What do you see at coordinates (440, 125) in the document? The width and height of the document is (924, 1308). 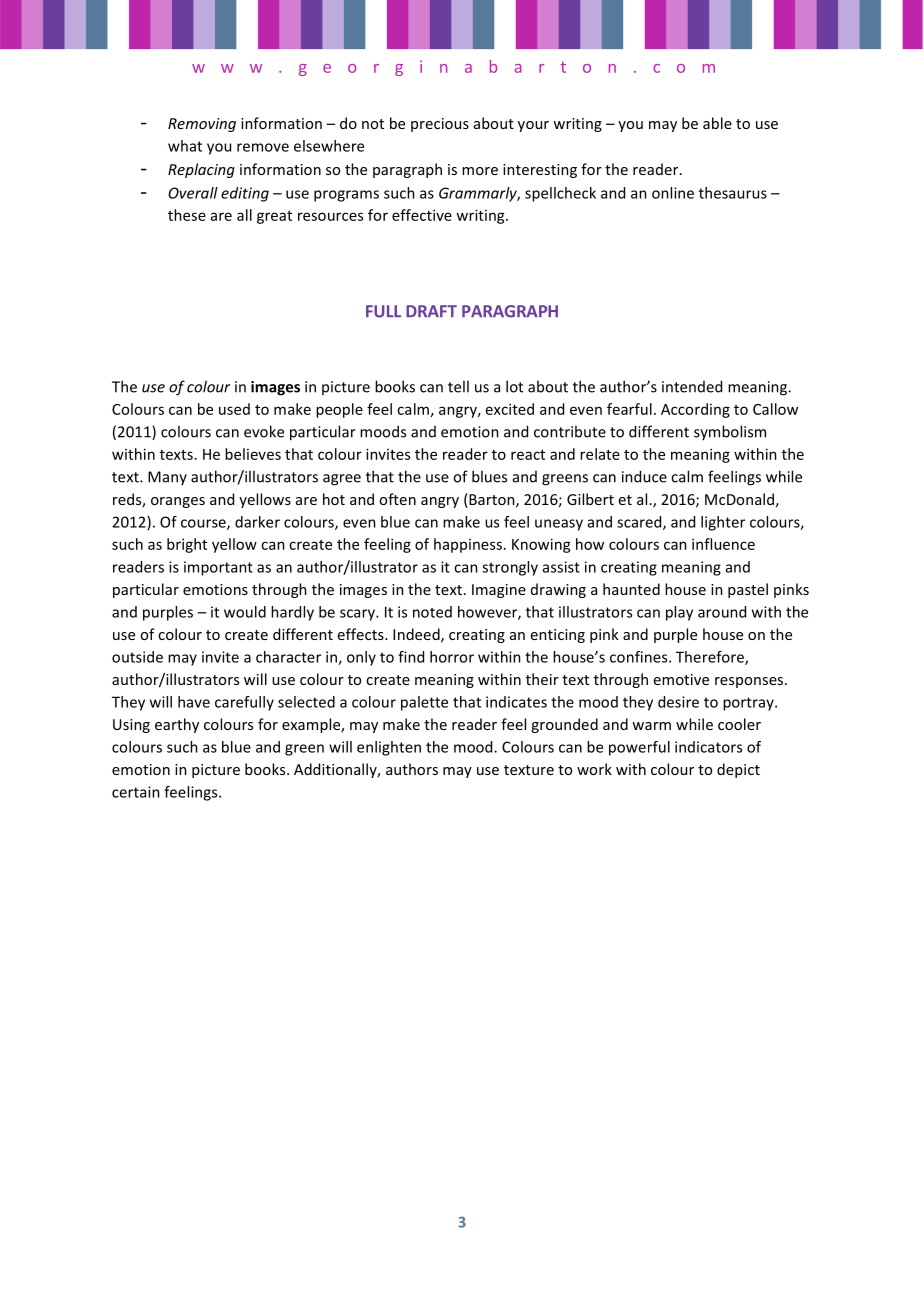 I see `precious` at bounding box center [440, 125].
